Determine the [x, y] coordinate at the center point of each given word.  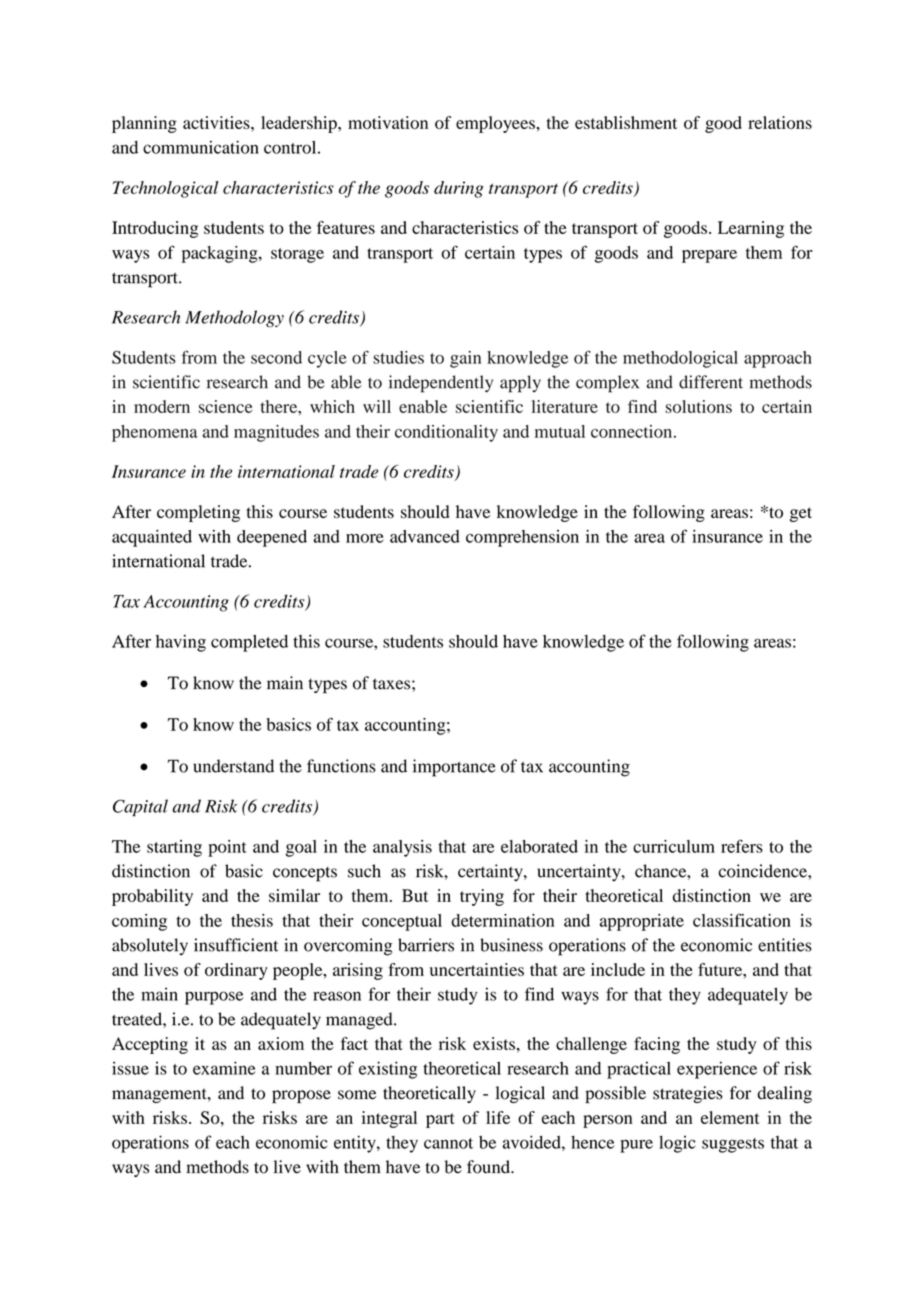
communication [201, 147]
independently [441, 384]
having [181, 643]
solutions [698, 406]
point [227, 848]
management [160, 1095]
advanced [425, 536]
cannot [448, 1143]
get [801, 514]
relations [780, 122]
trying [482, 897]
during [459, 189]
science [226, 406]
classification [742, 920]
